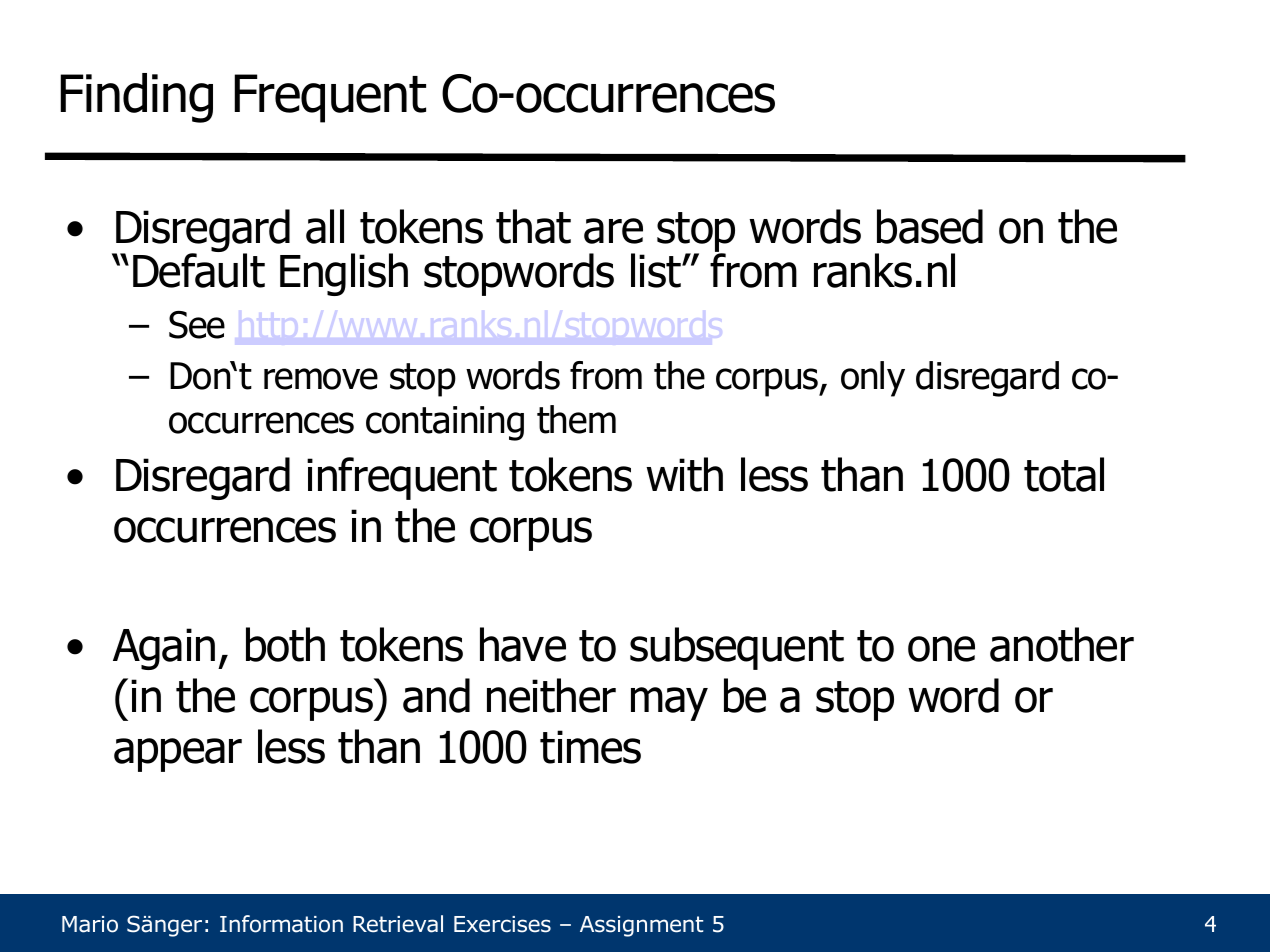 The width and height of the image is (1270, 952). Describe the element at coordinates (641, 926) in the image. I see `Assignment` at that location.
